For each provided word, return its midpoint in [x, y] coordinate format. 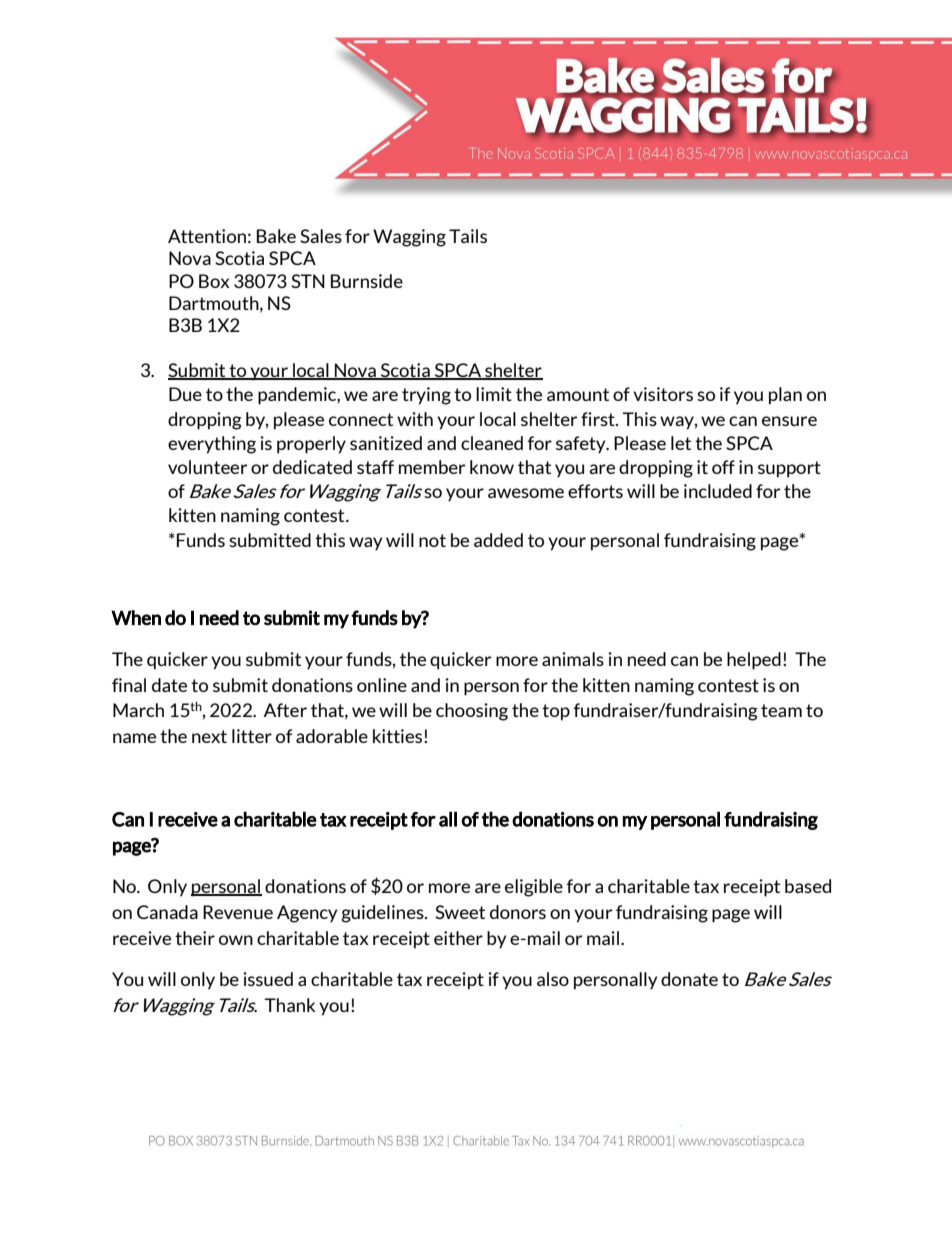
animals [573, 659]
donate [689, 979]
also [553, 979]
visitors [663, 394]
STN [308, 281]
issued [268, 979]
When [136, 618]
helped [754, 661]
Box [214, 281]
